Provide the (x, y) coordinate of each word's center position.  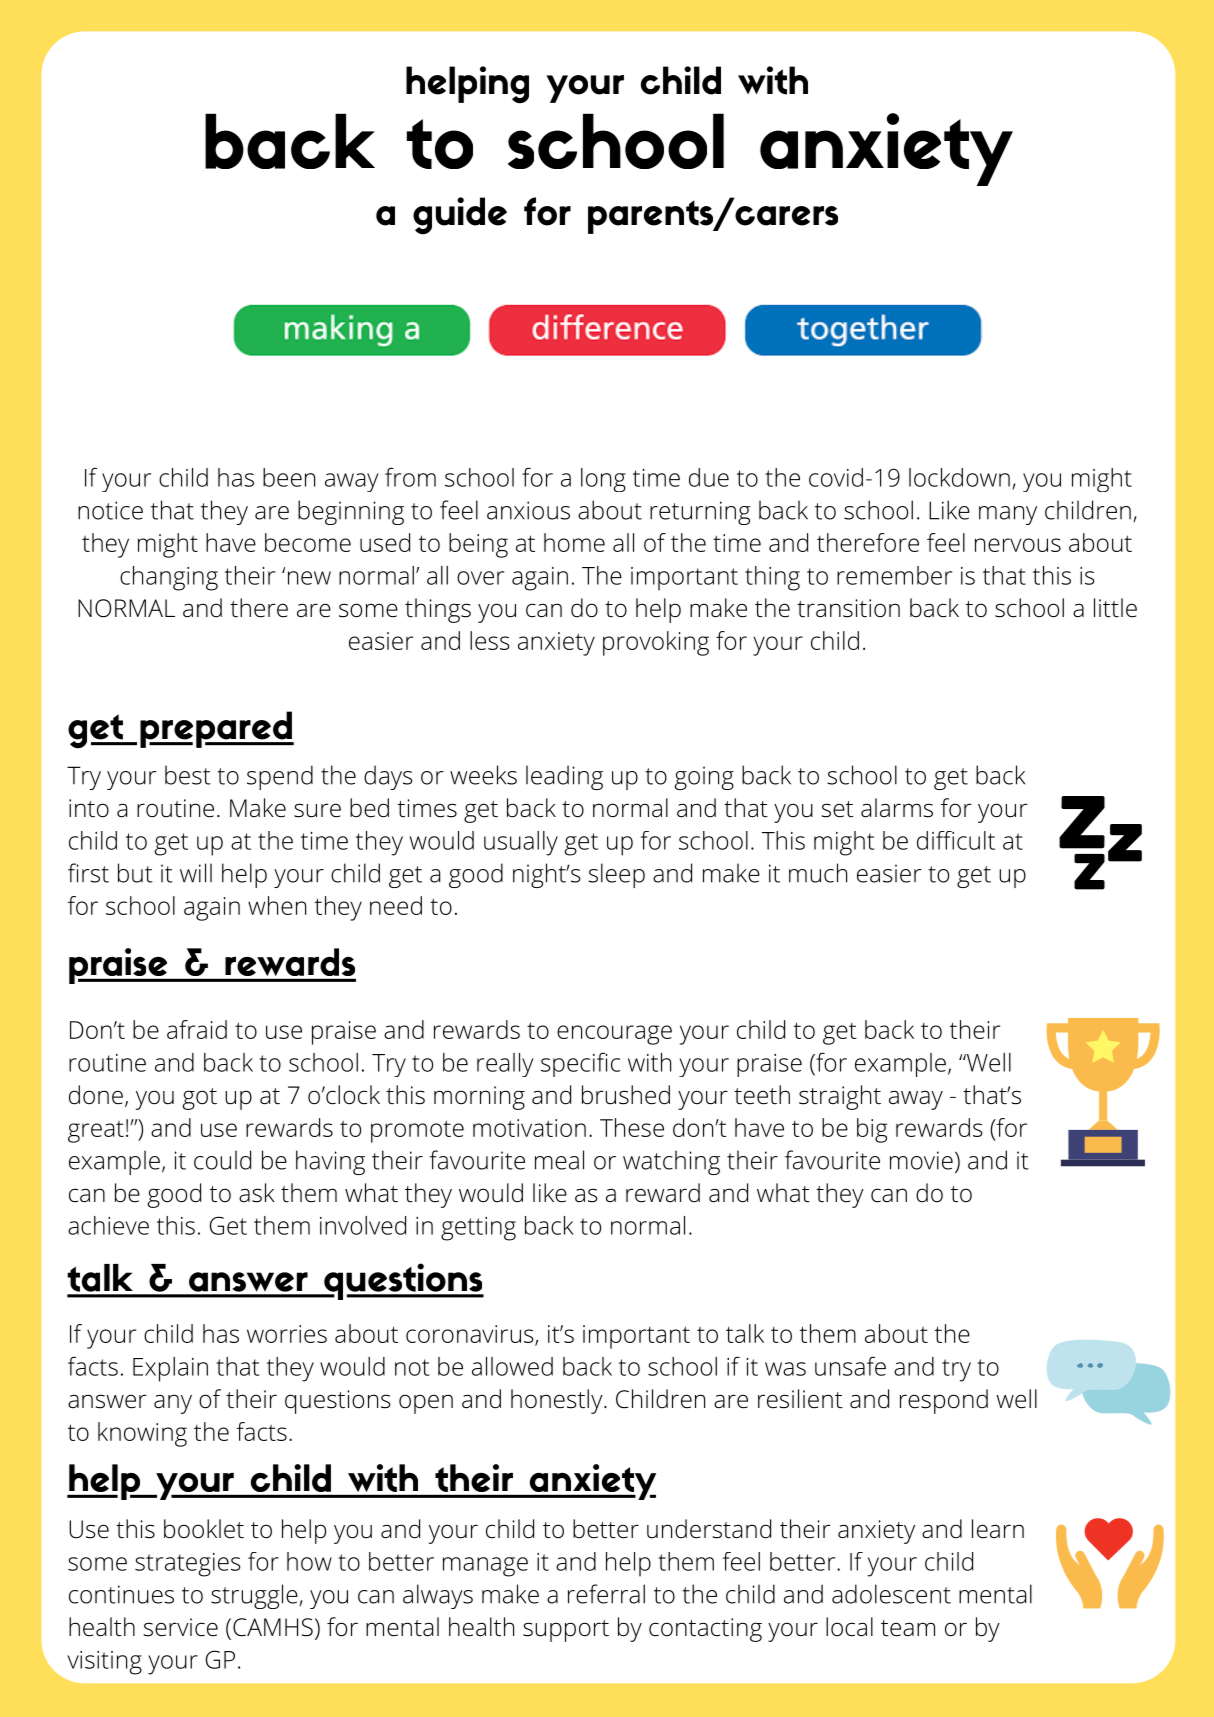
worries (287, 1334)
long (603, 480)
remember (894, 575)
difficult (956, 840)
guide (460, 216)
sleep (617, 875)
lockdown (959, 477)
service (180, 1627)
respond (944, 1401)
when (277, 905)
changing (169, 578)
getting (478, 1229)
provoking (656, 643)
